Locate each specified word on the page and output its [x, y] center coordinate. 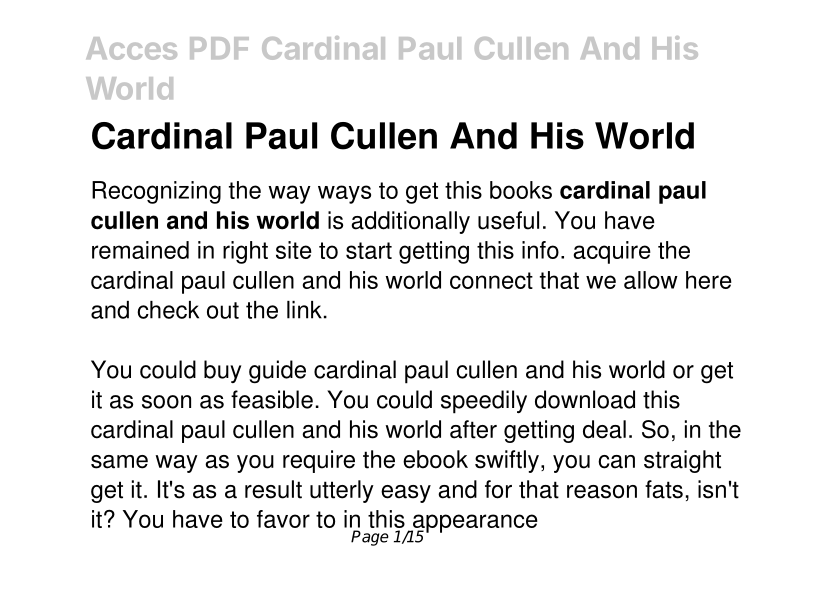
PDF [219, 48]
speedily [484, 402]
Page [370, 538]
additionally [410, 222]
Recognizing [156, 192]
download [585, 399]
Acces [131, 48]
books [521, 190]
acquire [612, 252]
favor [283, 519]
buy [222, 371]
